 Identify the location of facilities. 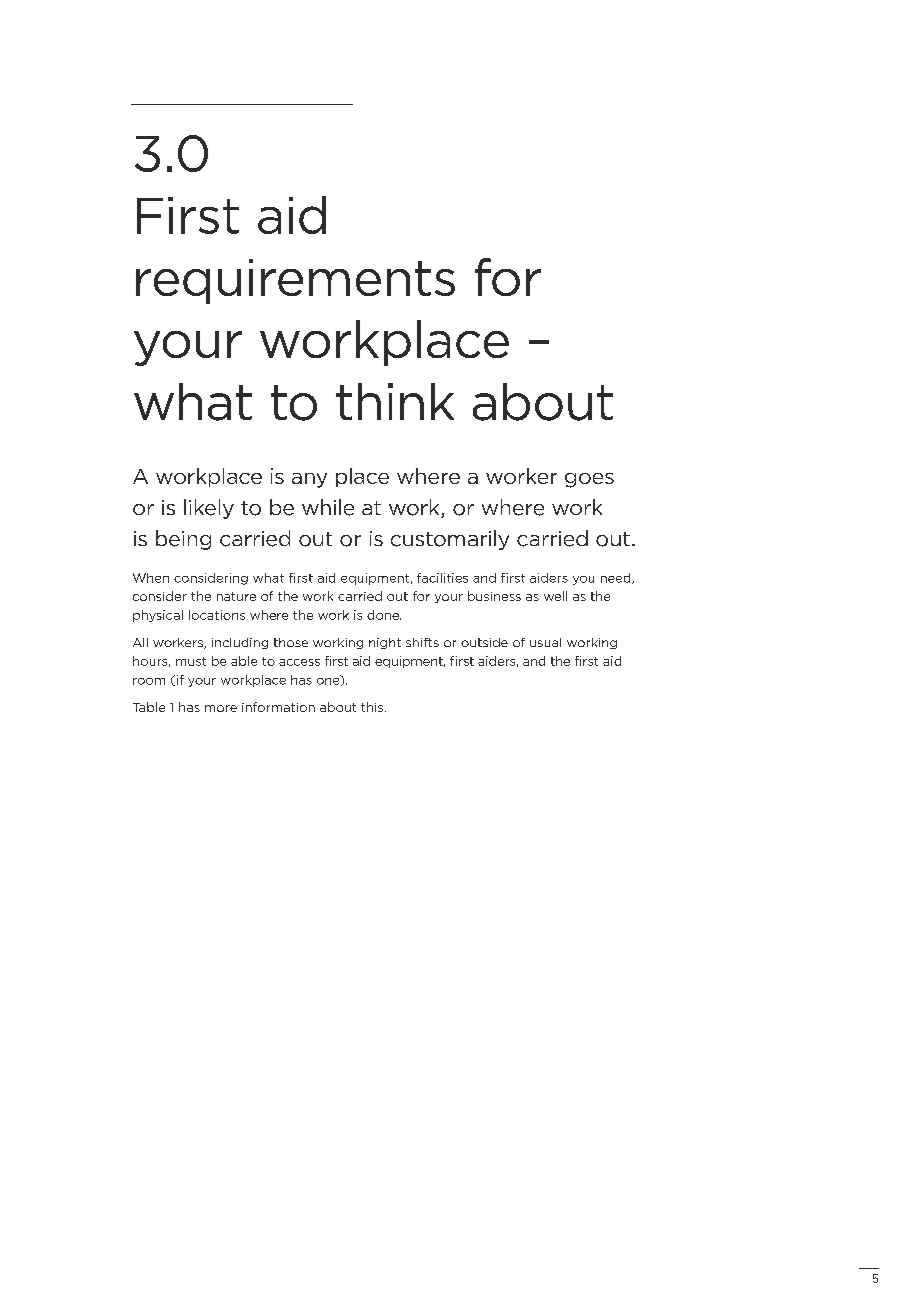
(442, 578).
